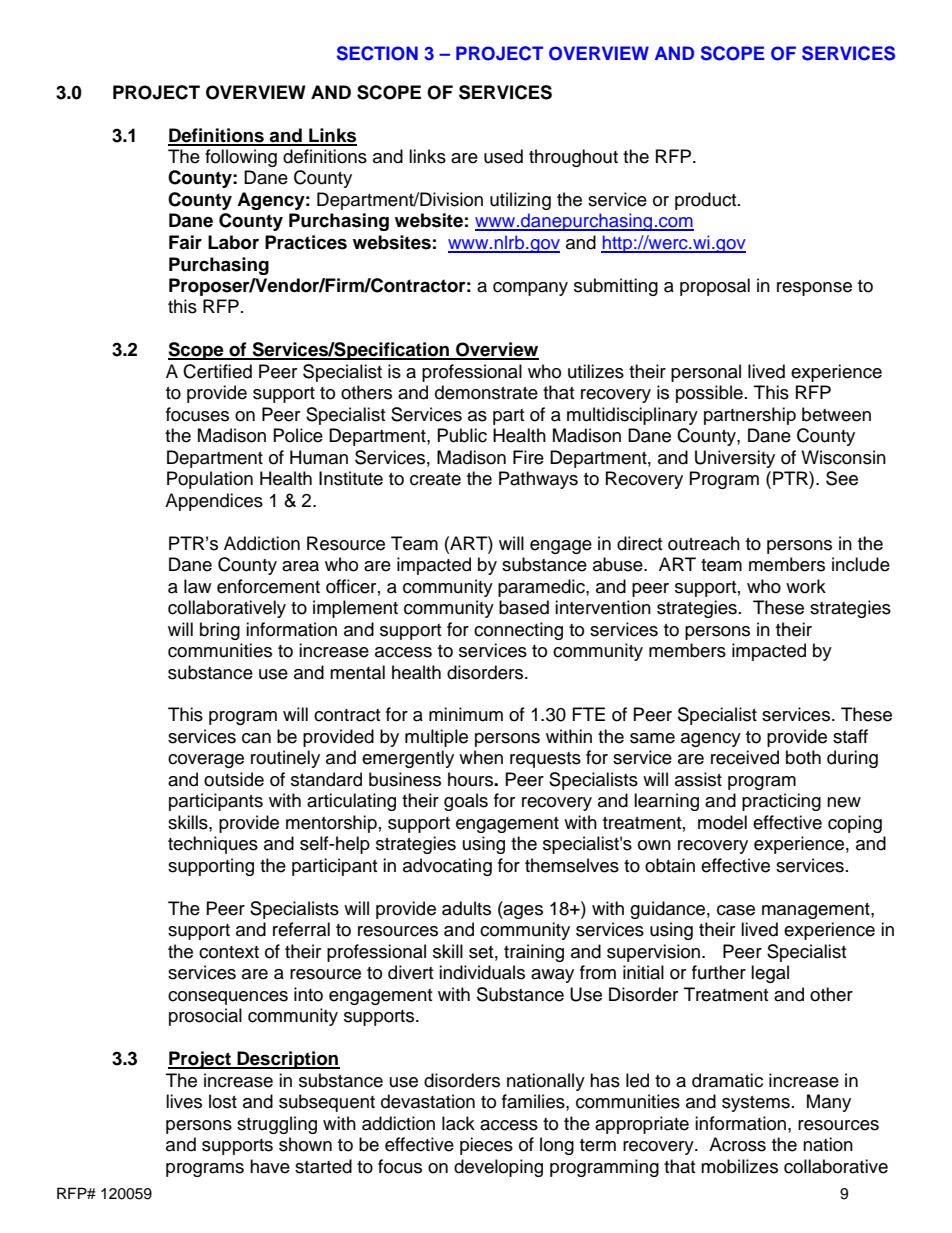 This document has height=1233, width=952. I want to click on practicing, so click(781, 802).
